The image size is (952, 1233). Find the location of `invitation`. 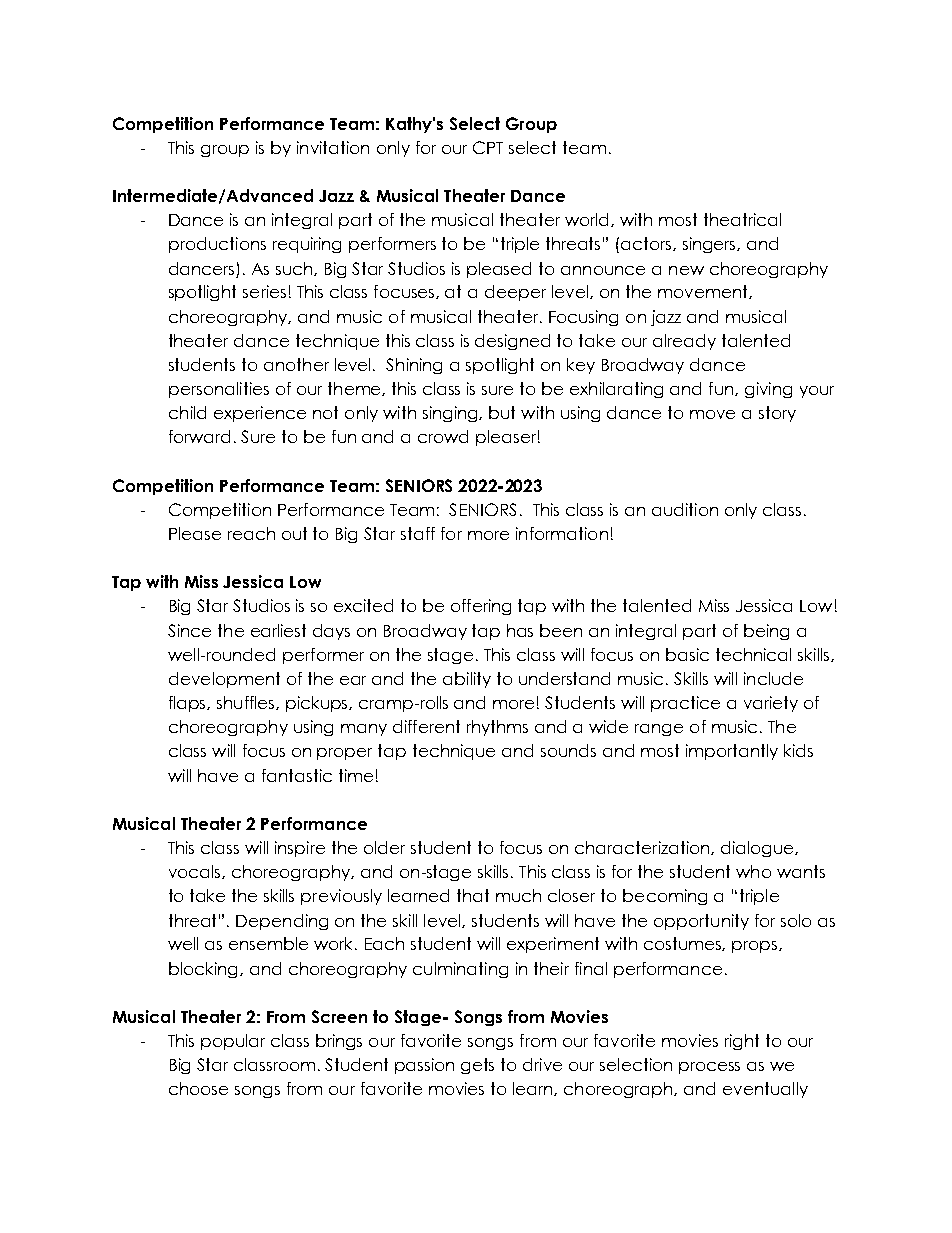

invitation is located at coordinates (333, 147).
